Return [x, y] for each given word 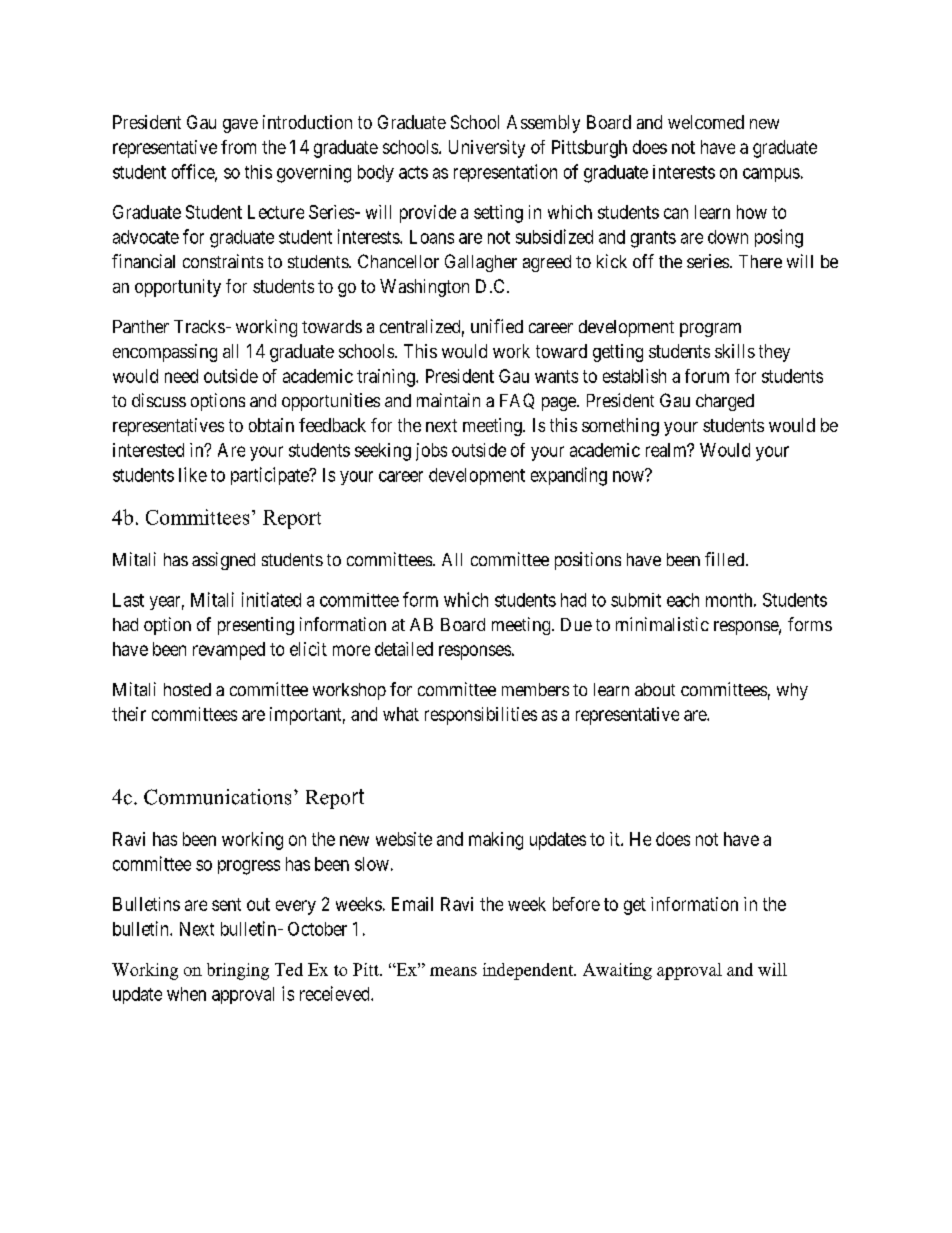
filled [726, 559]
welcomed [706, 122]
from [238, 147]
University [487, 149]
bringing [238, 971]
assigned [223, 561]
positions [588, 561]
